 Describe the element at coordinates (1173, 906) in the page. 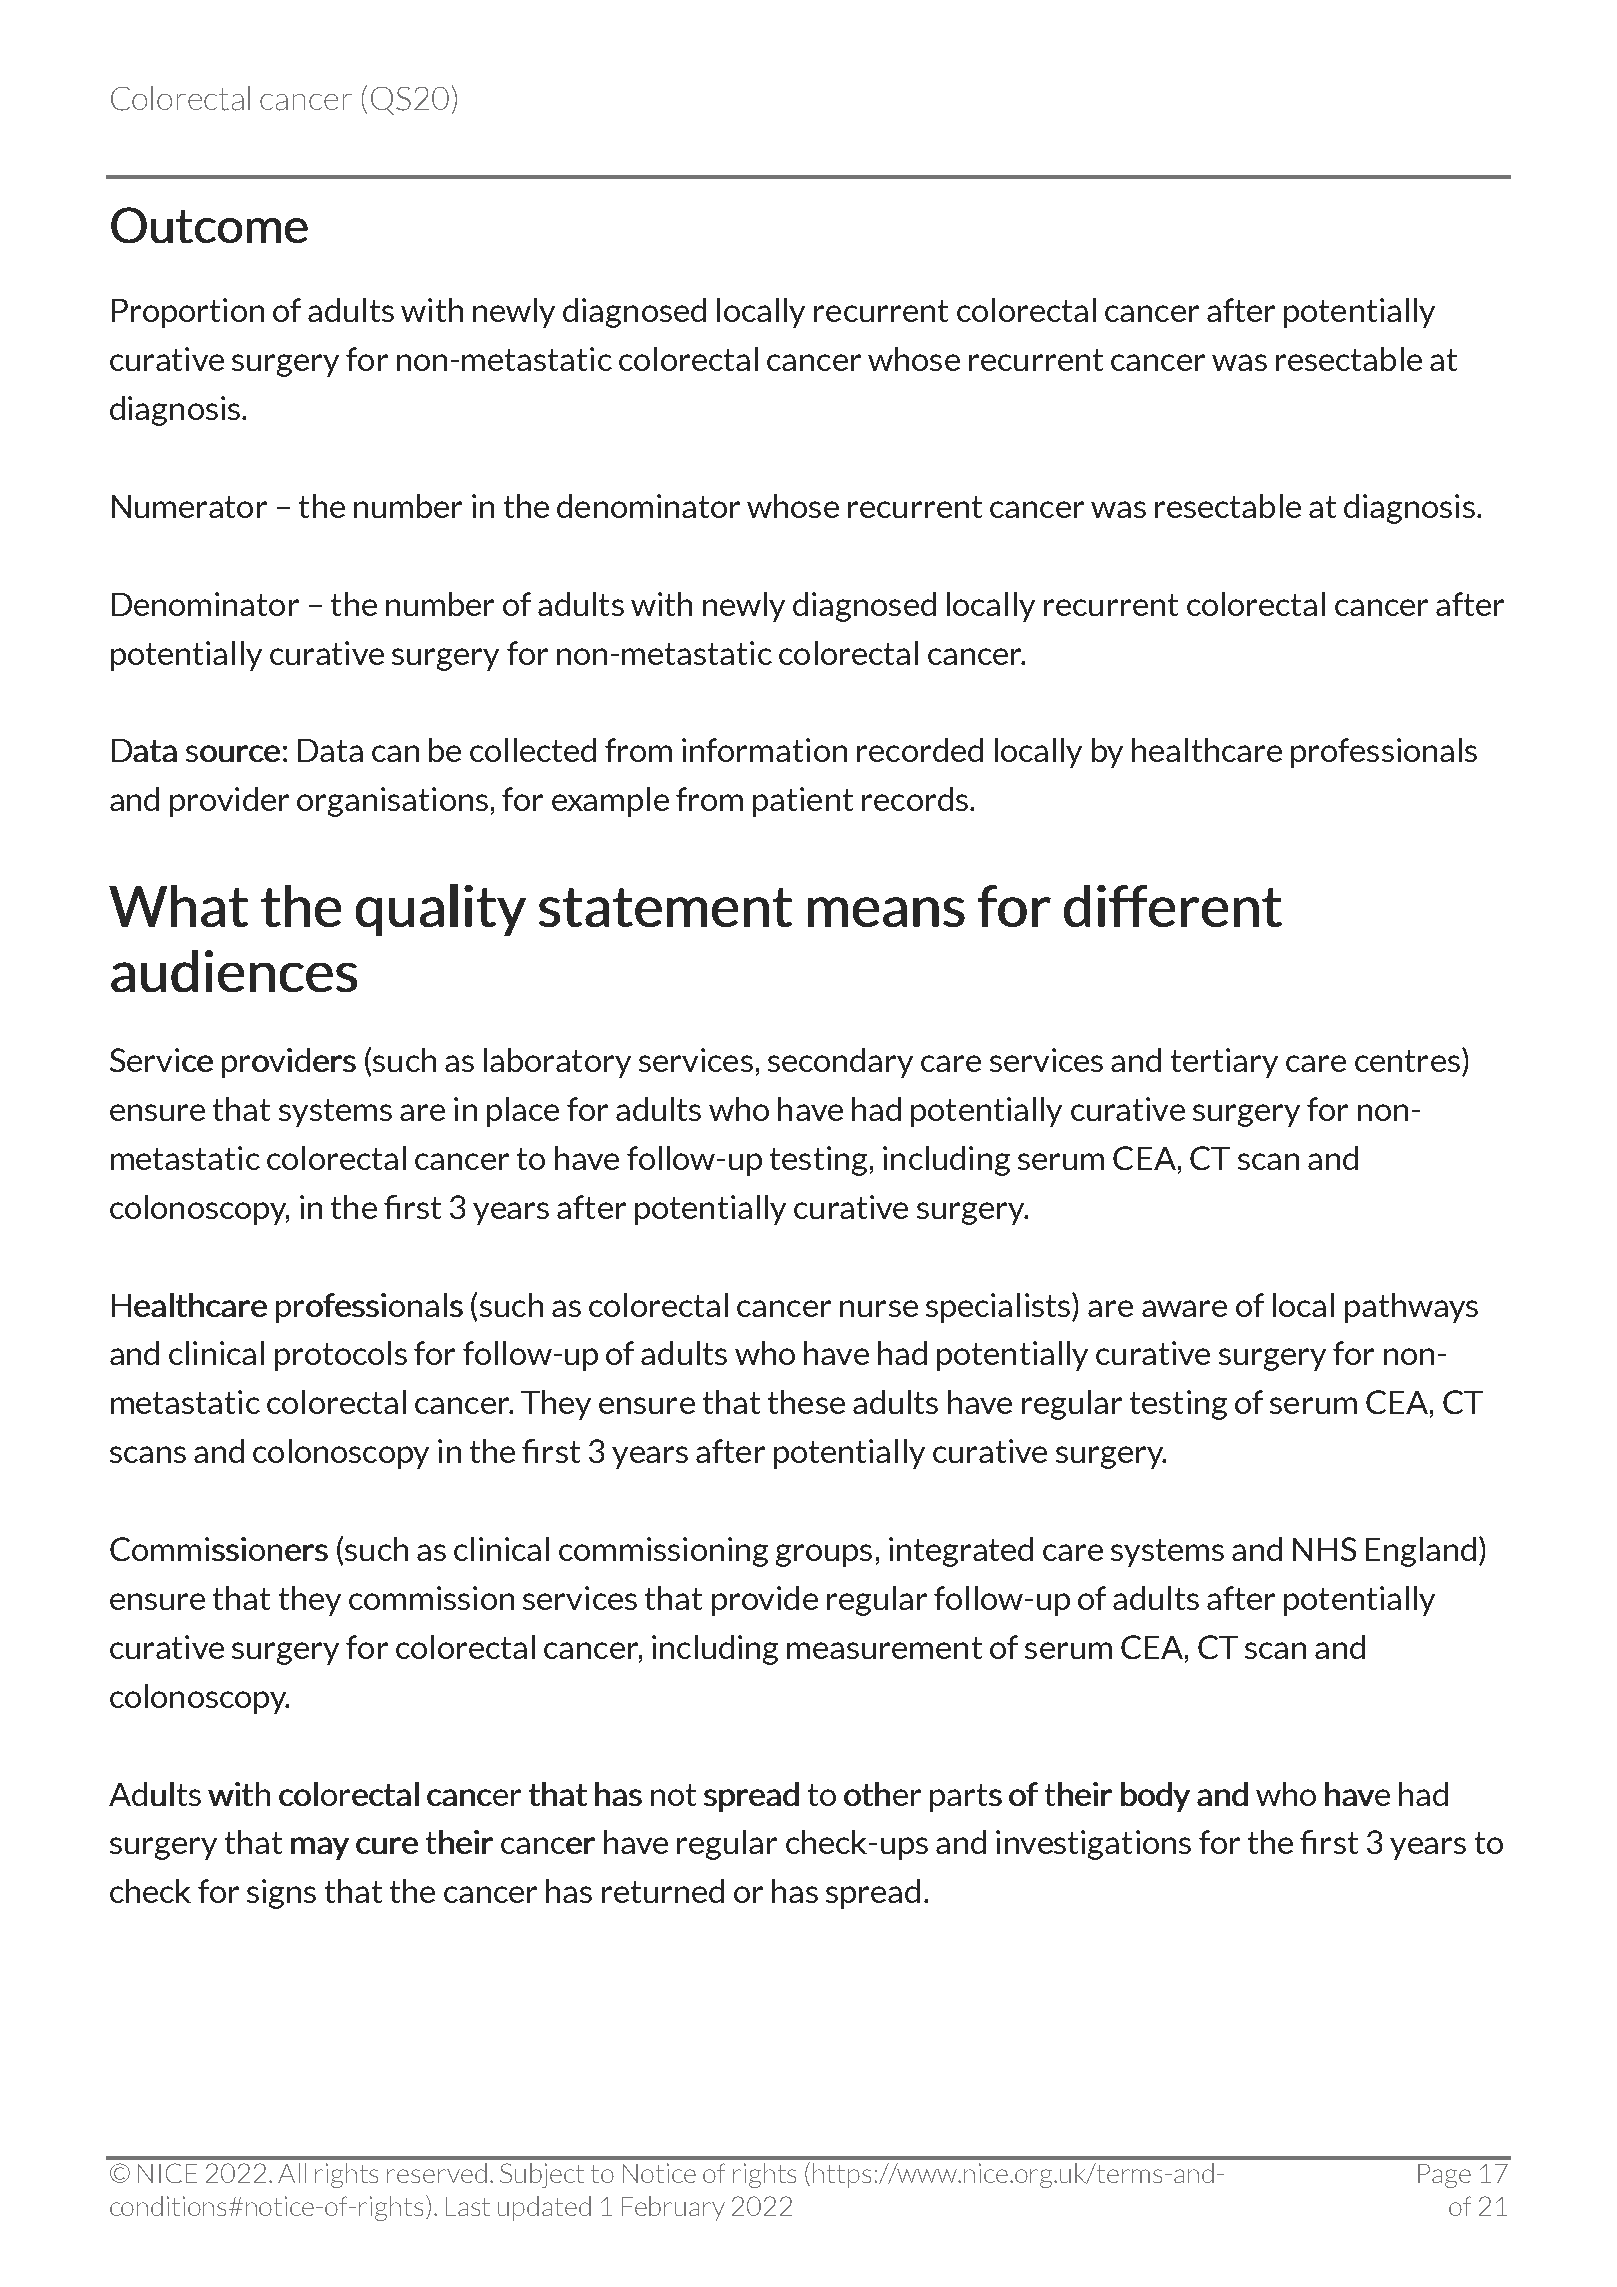

I see `different` at that location.
